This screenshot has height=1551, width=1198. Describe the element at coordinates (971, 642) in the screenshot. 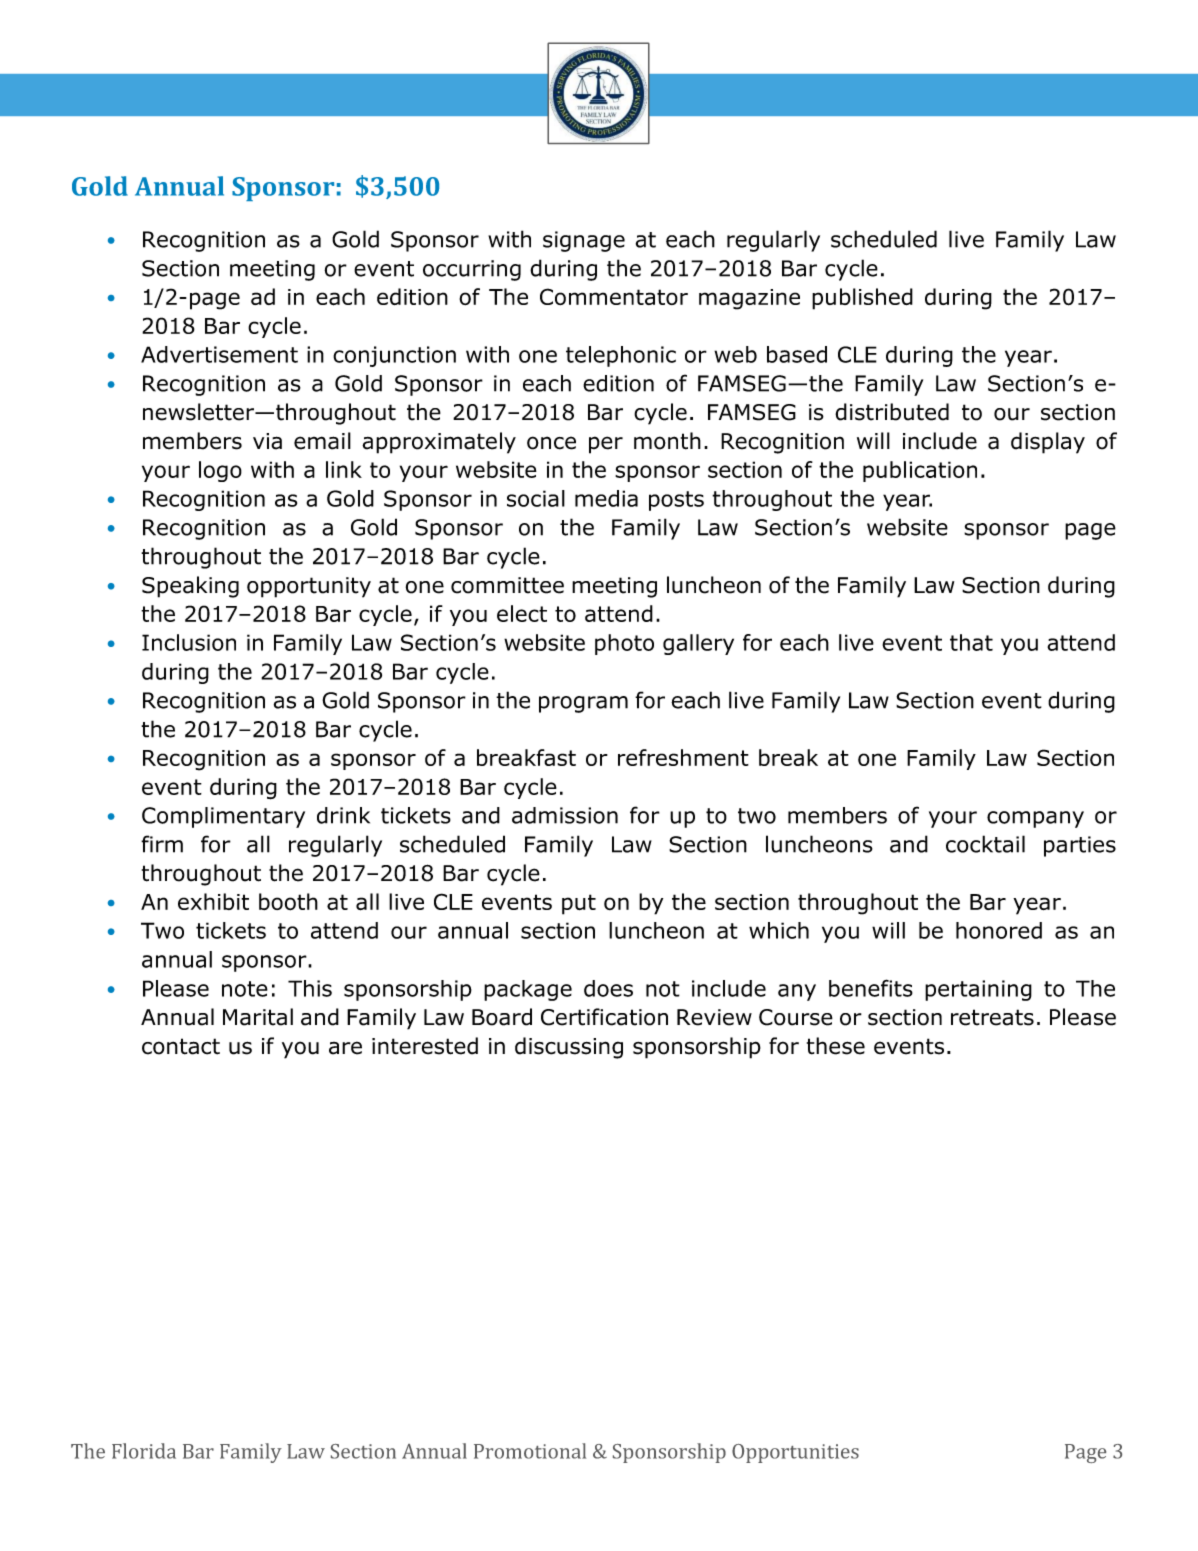

I see `that` at that location.
